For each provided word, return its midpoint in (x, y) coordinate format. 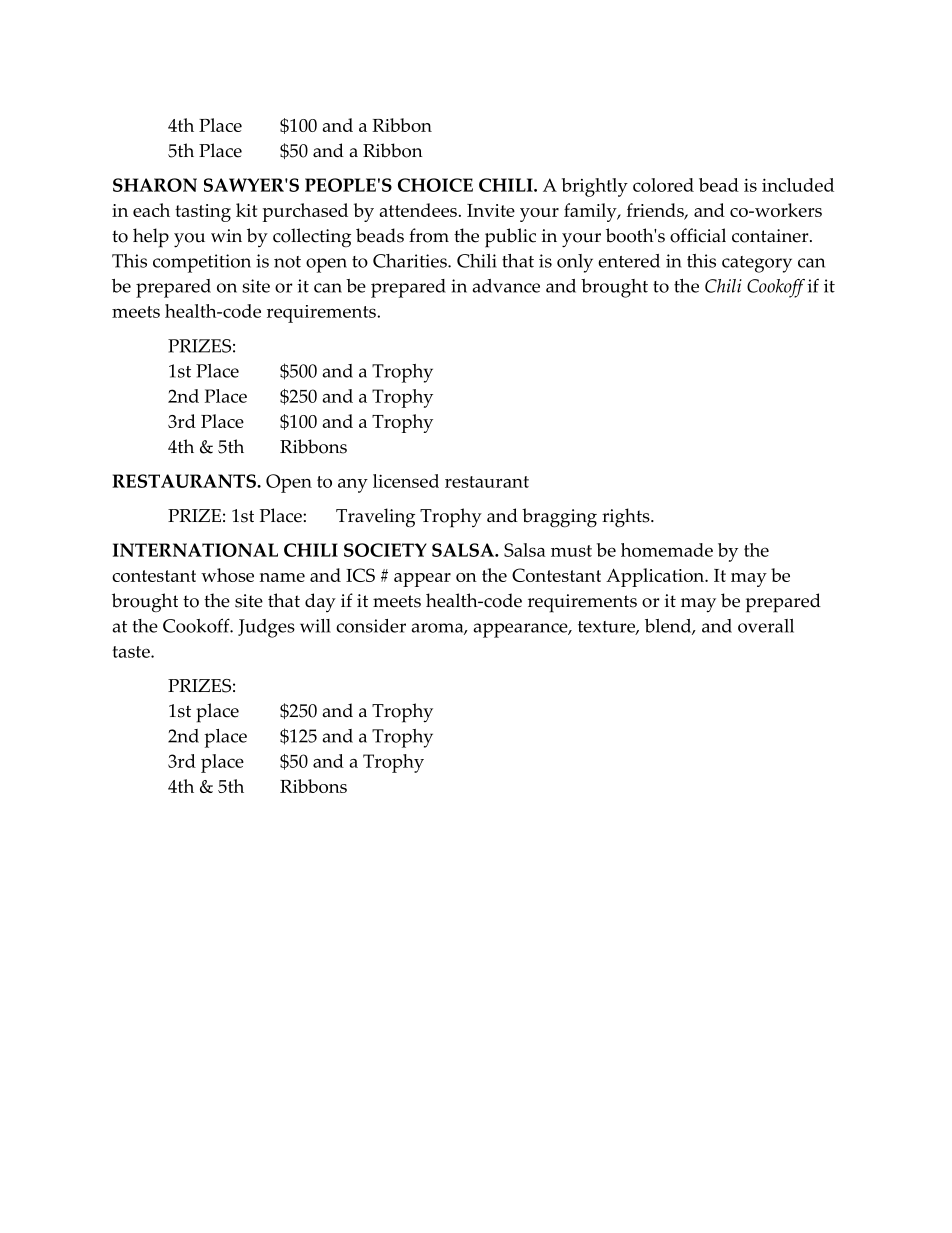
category (757, 264)
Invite (491, 210)
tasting (203, 213)
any (353, 486)
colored (663, 185)
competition (202, 263)
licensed (406, 481)
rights (627, 518)
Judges (266, 628)
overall (766, 626)
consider (371, 626)
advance (506, 286)
